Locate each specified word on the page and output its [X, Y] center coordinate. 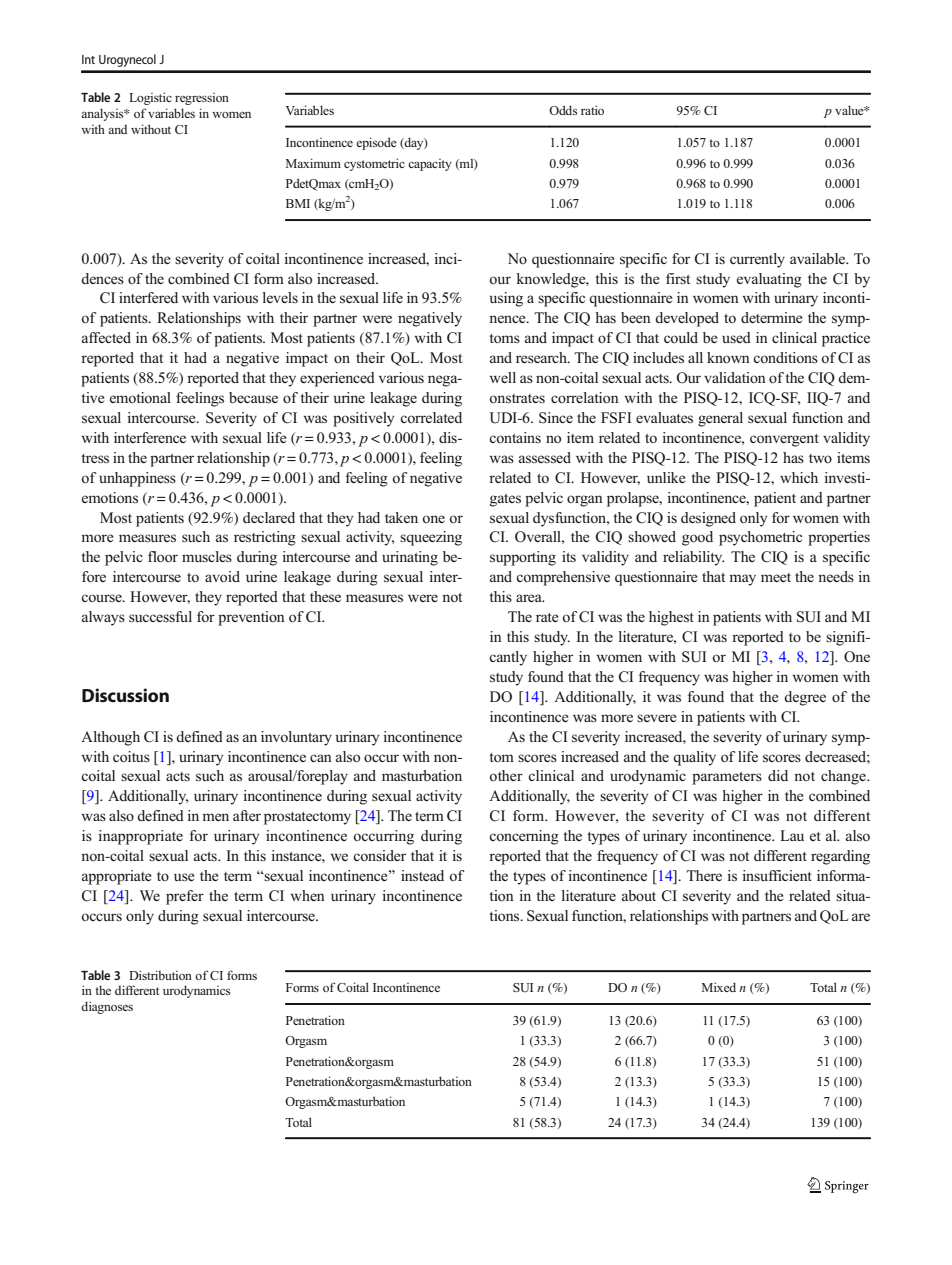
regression [202, 99]
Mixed [719, 987]
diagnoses [107, 1007]
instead [422, 876]
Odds [563, 110]
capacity [430, 165]
